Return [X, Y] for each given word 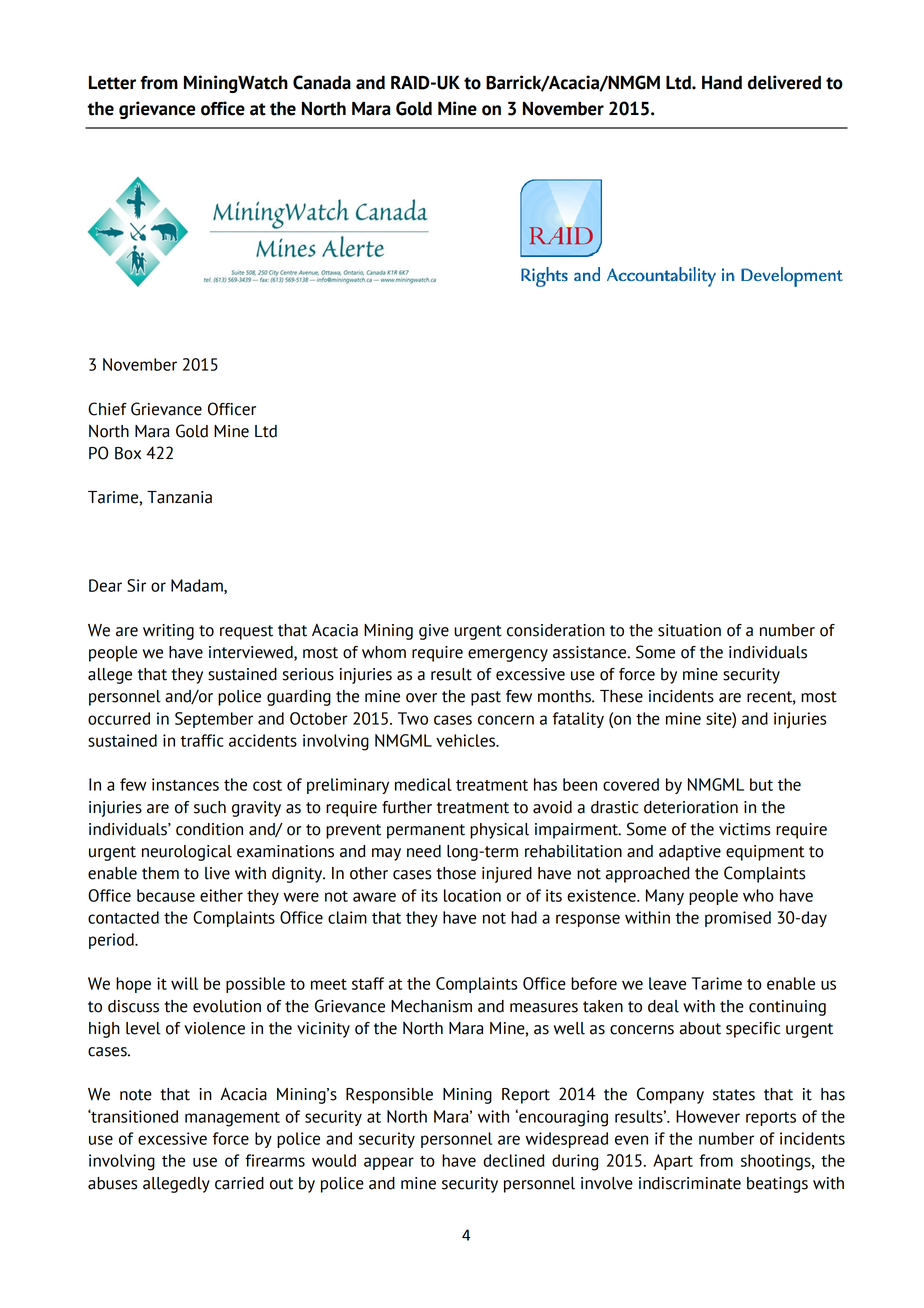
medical [423, 784]
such [210, 807]
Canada [322, 82]
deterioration [691, 807]
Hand [722, 83]
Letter [112, 83]
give [434, 632]
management [232, 1119]
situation [689, 630]
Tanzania [179, 497]
